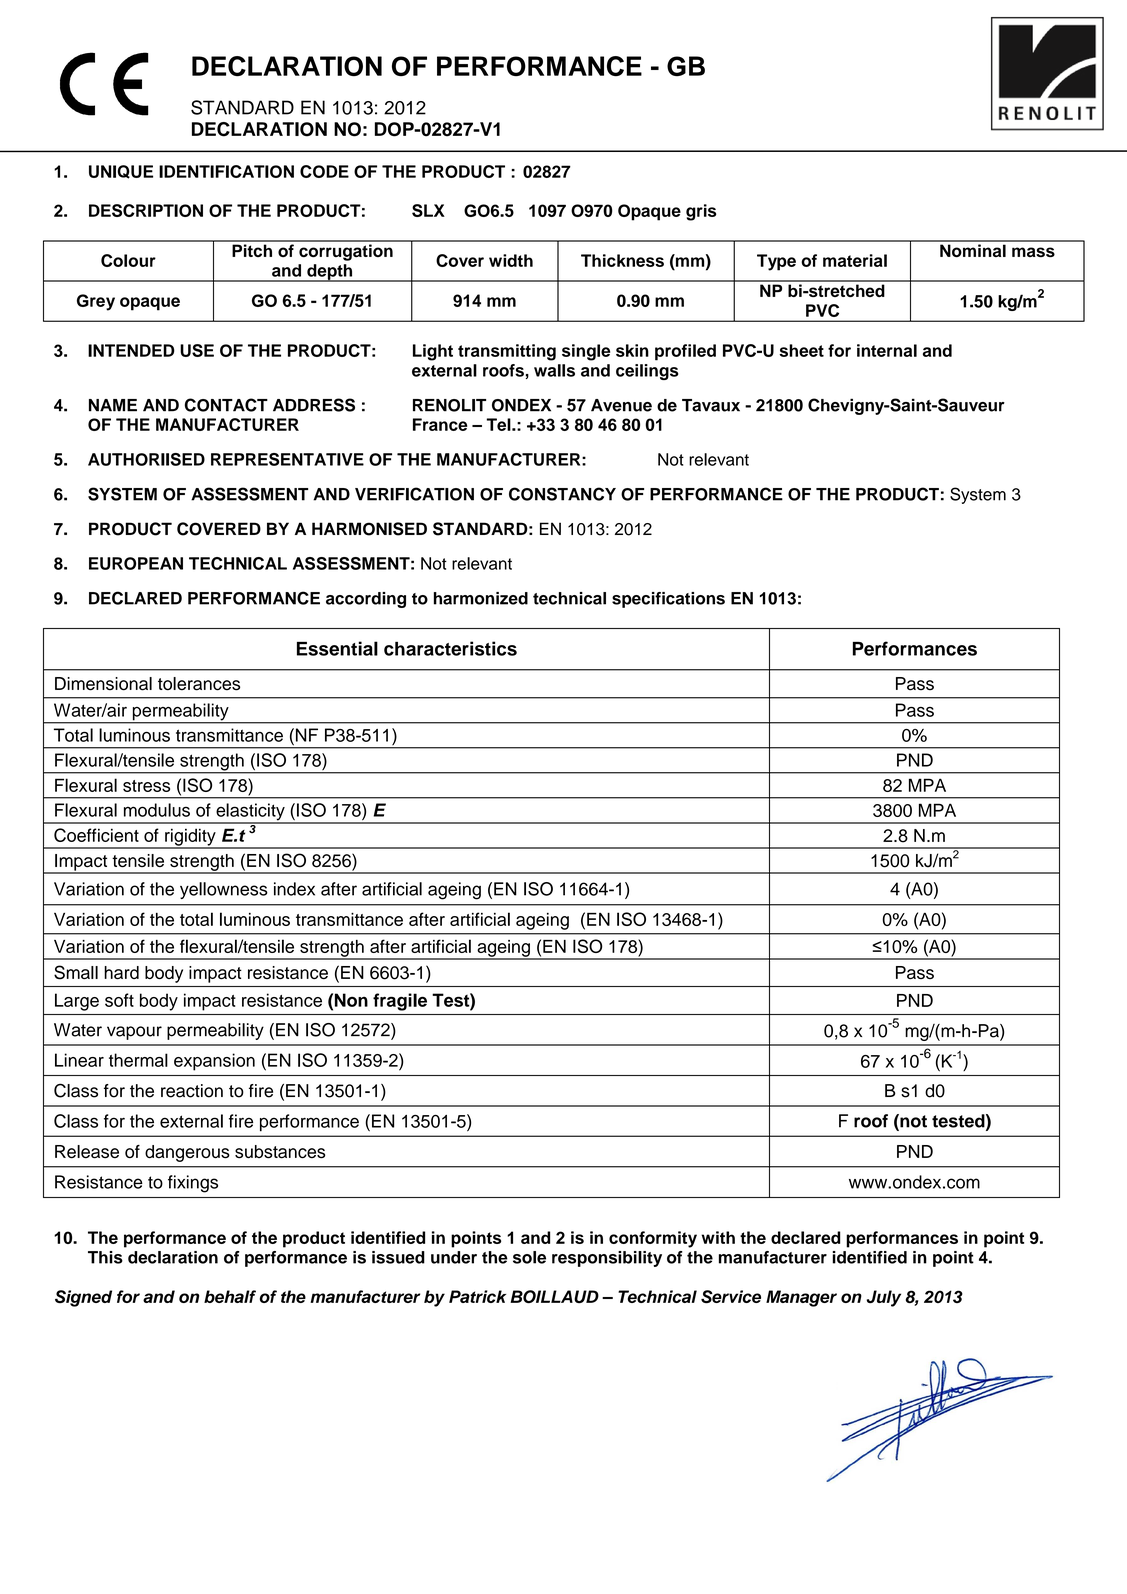  I want to click on material, so click(855, 260).
